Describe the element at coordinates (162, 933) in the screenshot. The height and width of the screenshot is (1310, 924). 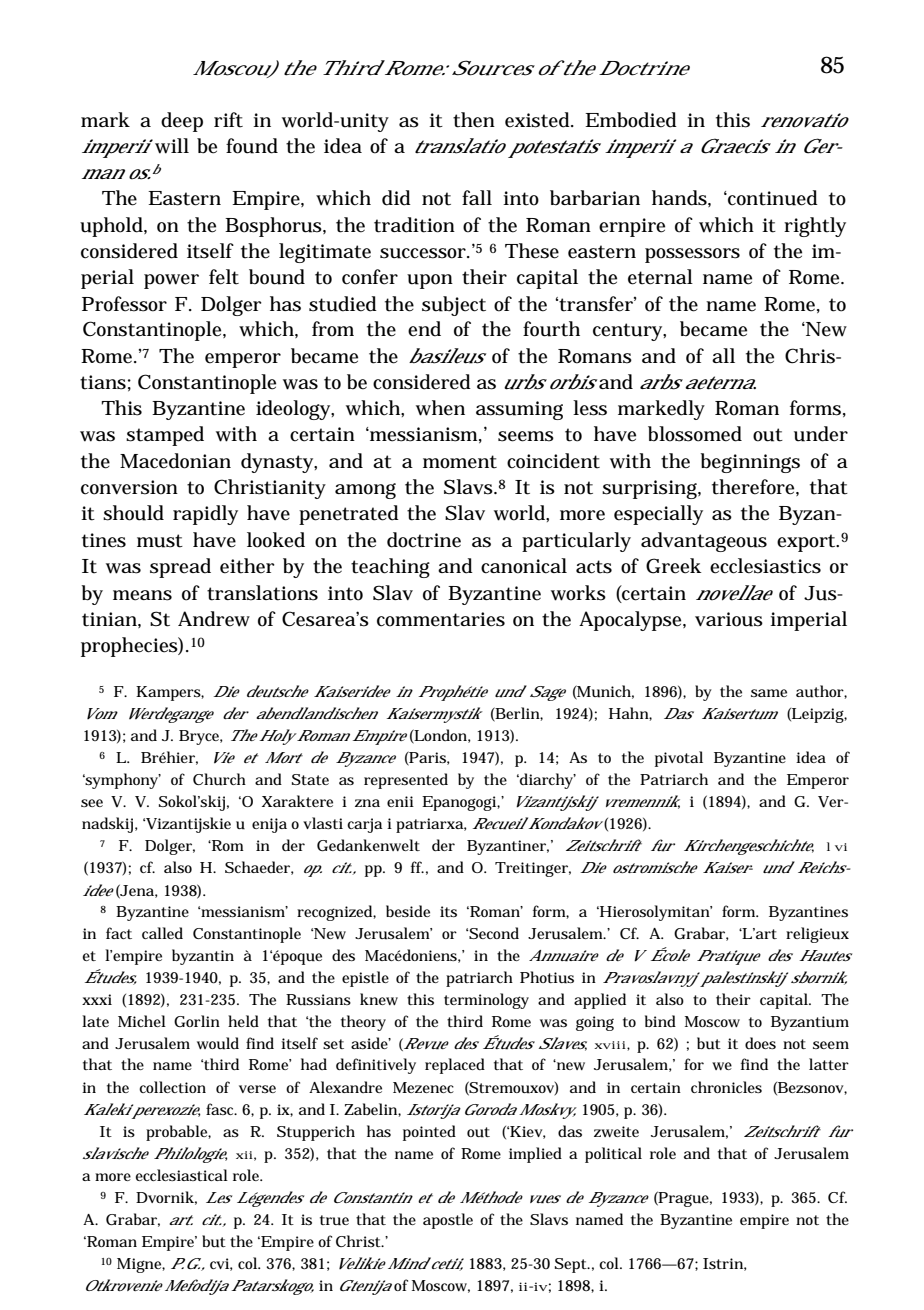
I see `called` at that location.
